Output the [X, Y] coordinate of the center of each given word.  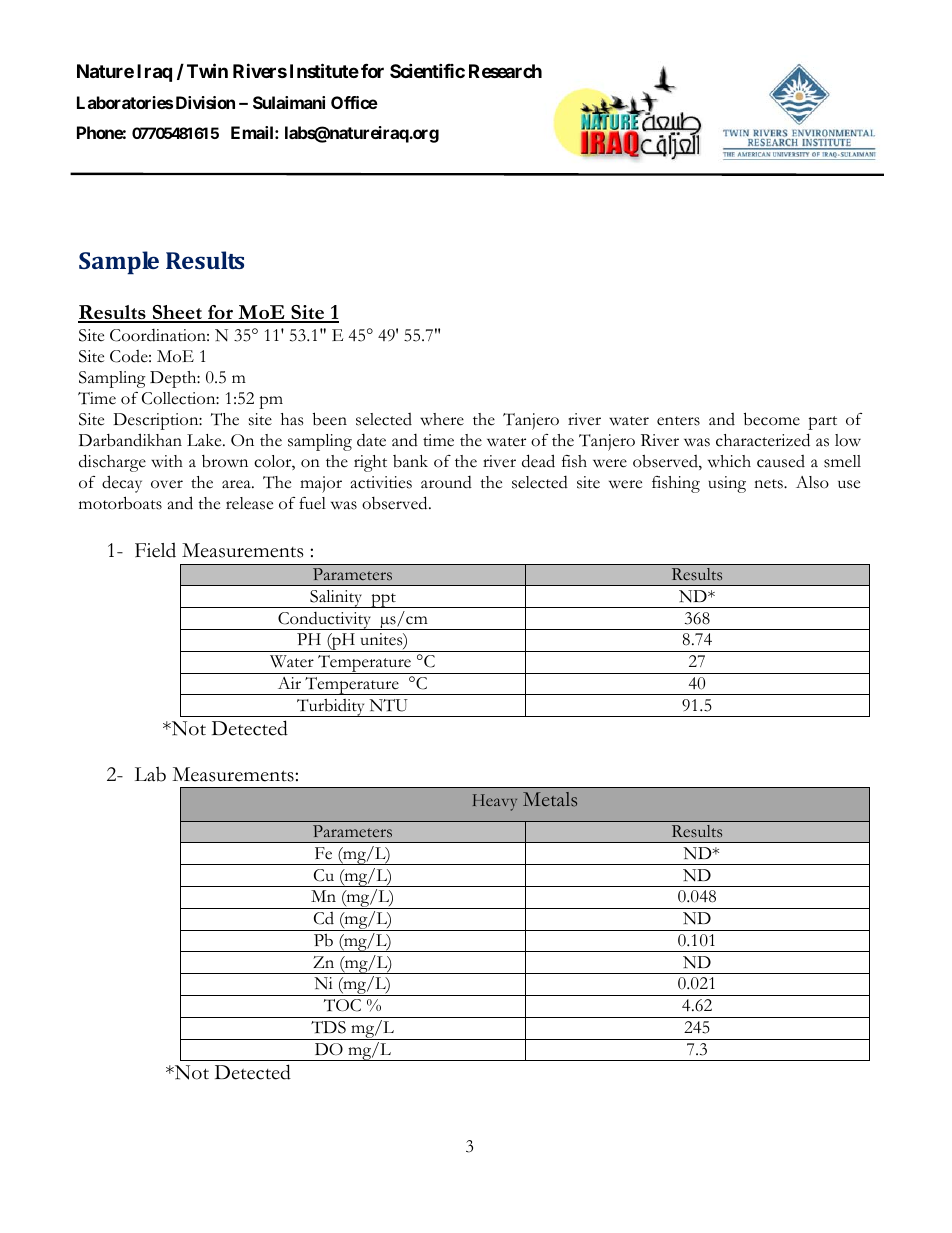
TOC [342, 1005]
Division [205, 102]
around [446, 482]
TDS [328, 1027]
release [249, 503]
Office [354, 102]
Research [505, 71]
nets [769, 484]
